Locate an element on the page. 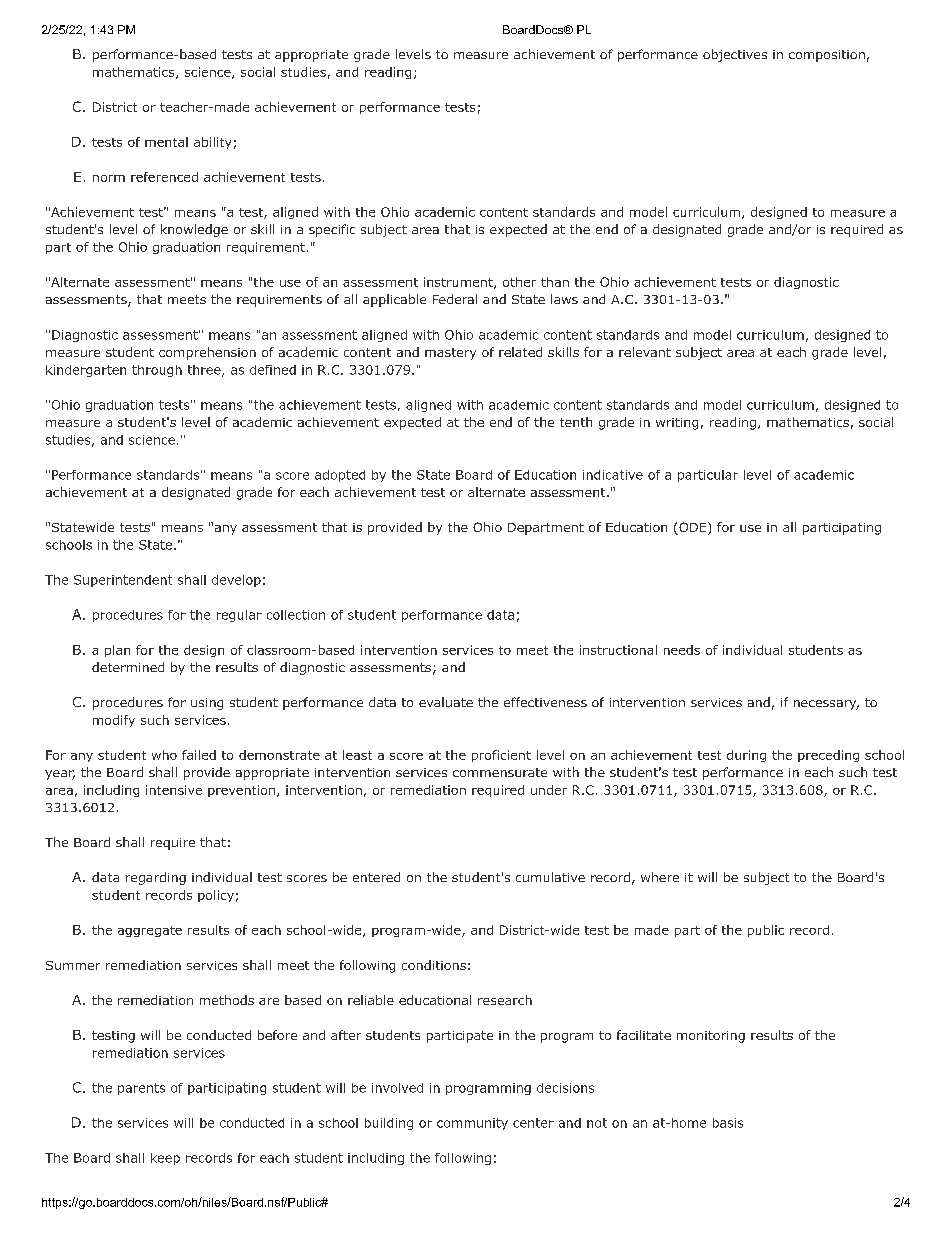 The width and height of the page is (952, 1233). mental is located at coordinates (166, 142).
